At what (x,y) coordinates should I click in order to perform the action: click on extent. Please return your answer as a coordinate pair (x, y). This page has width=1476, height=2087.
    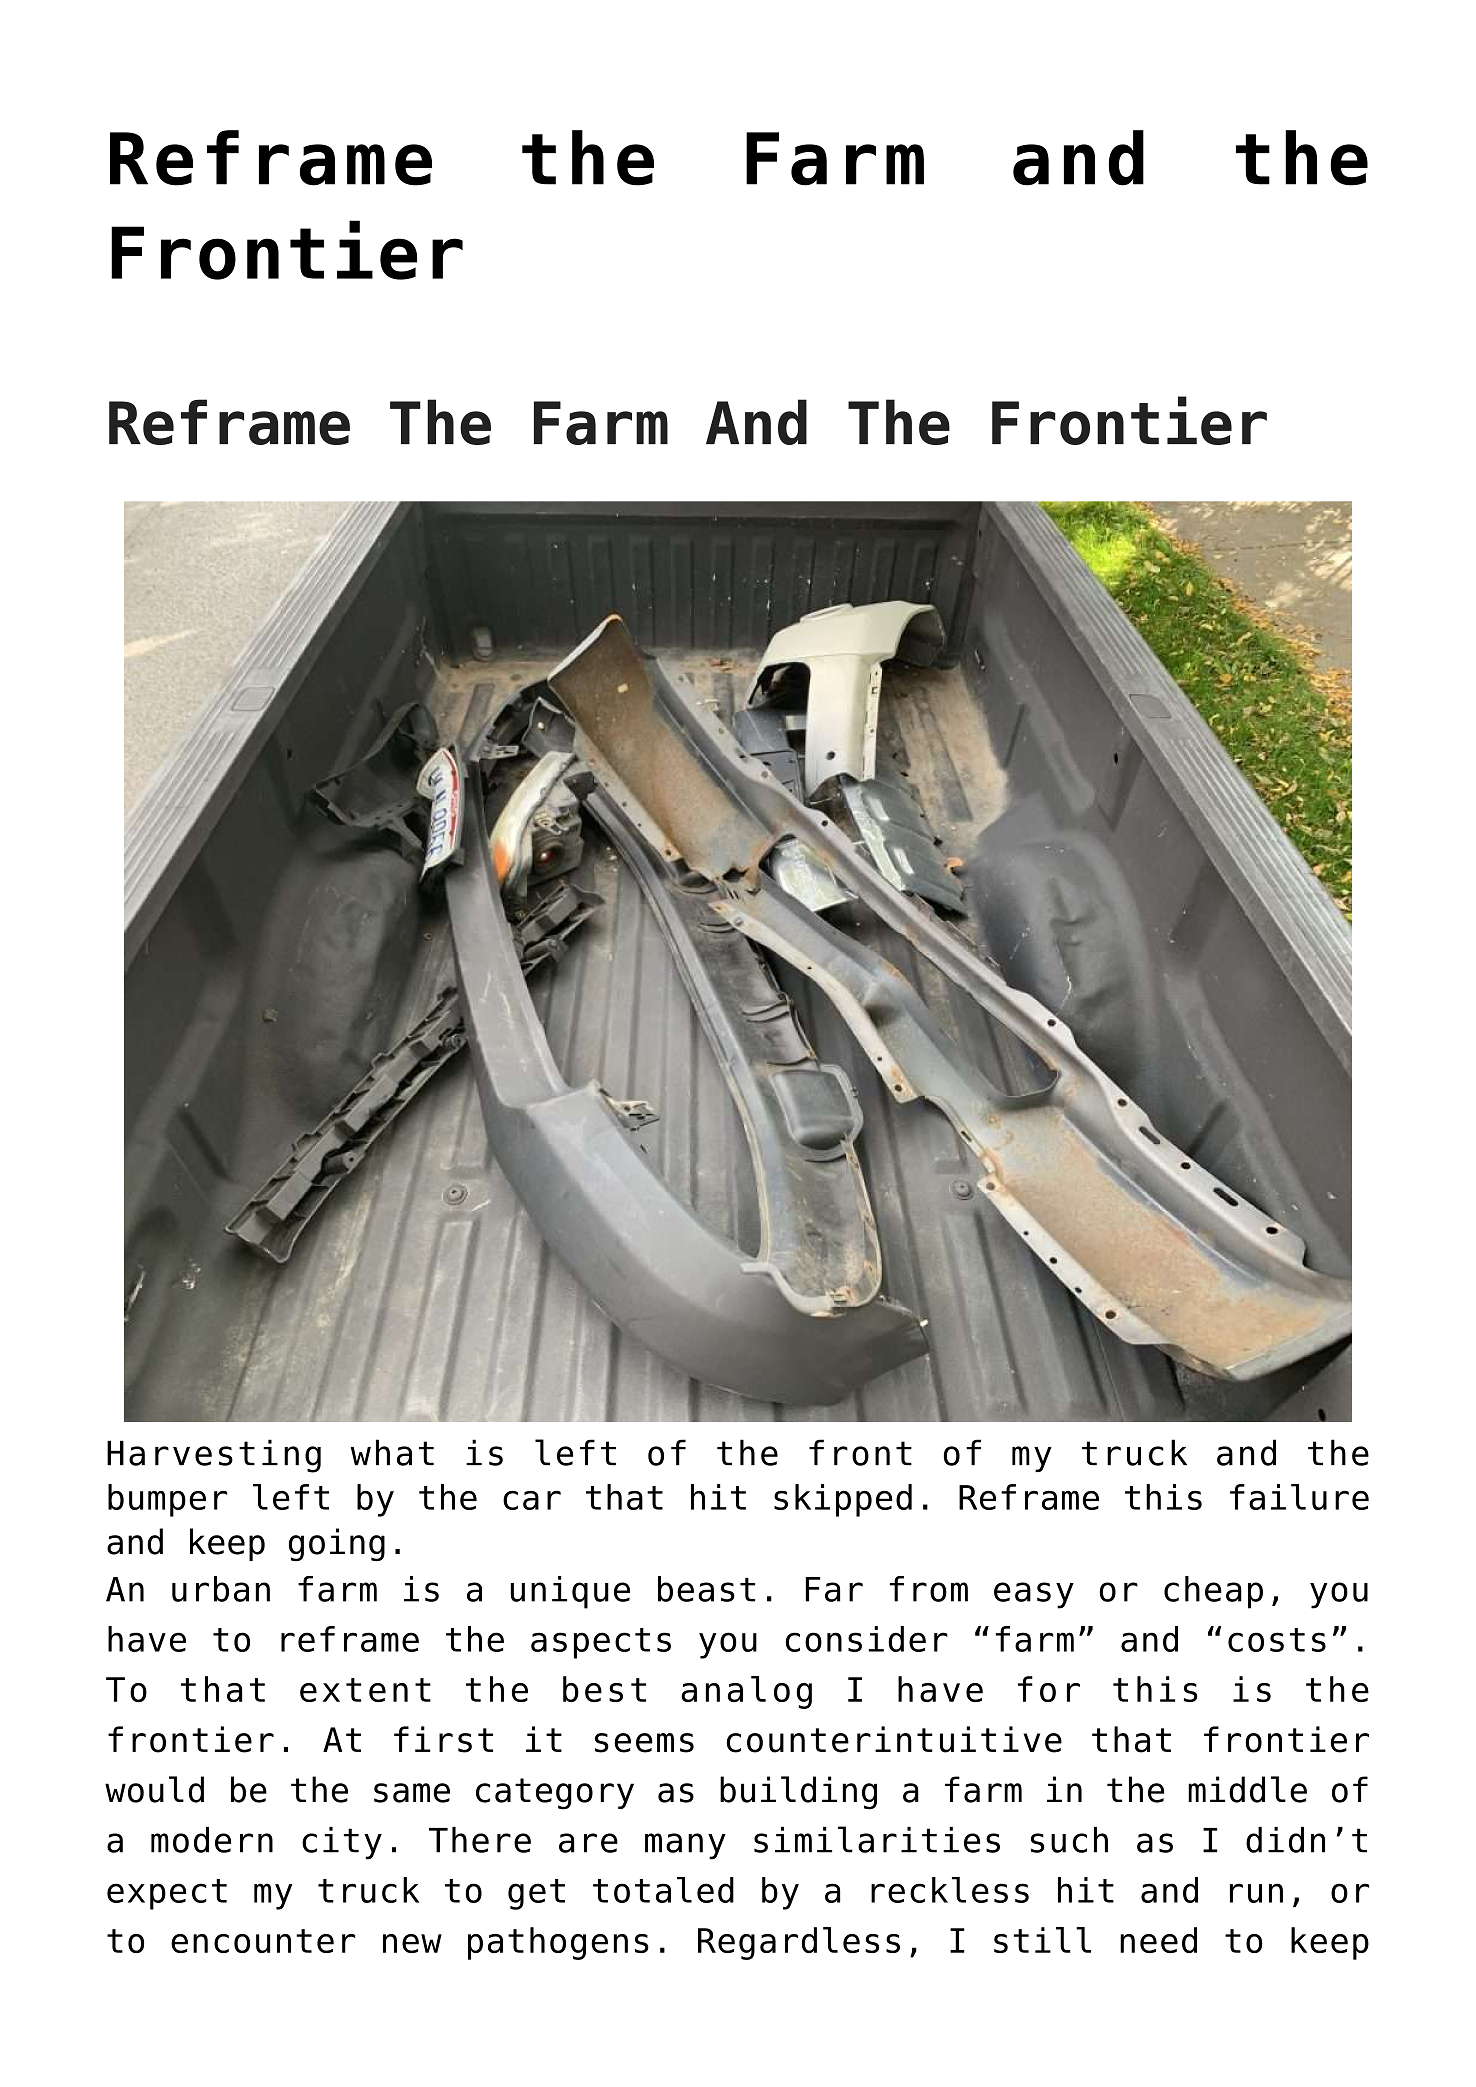
    Looking at the image, I should click on (365, 1690).
